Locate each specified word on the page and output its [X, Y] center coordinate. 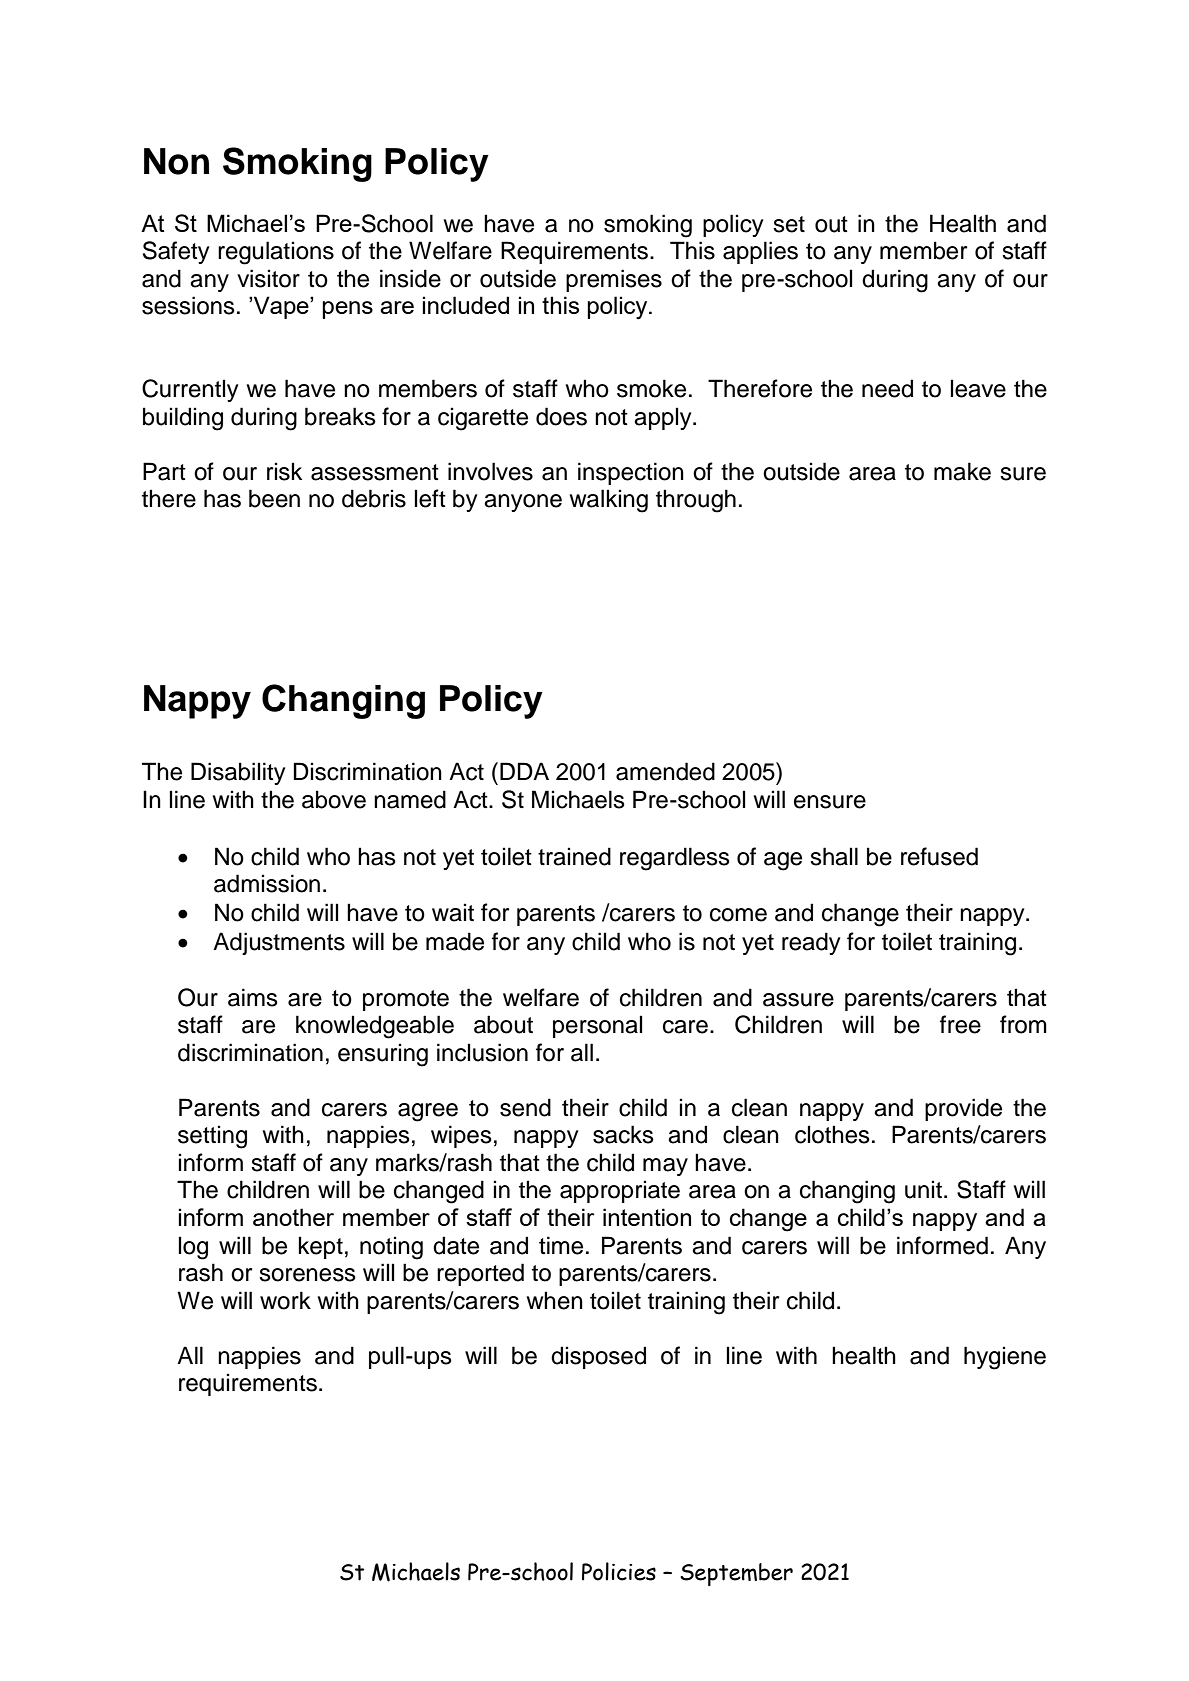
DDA [524, 771]
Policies [619, 1571]
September [736, 1574]
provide [963, 1109]
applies [760, 252]
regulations [276, 253]
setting [212, 1137]
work [285, 1300]
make [962, 471]
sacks [623, 1134]
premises [614, 280]
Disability [238, 773]
